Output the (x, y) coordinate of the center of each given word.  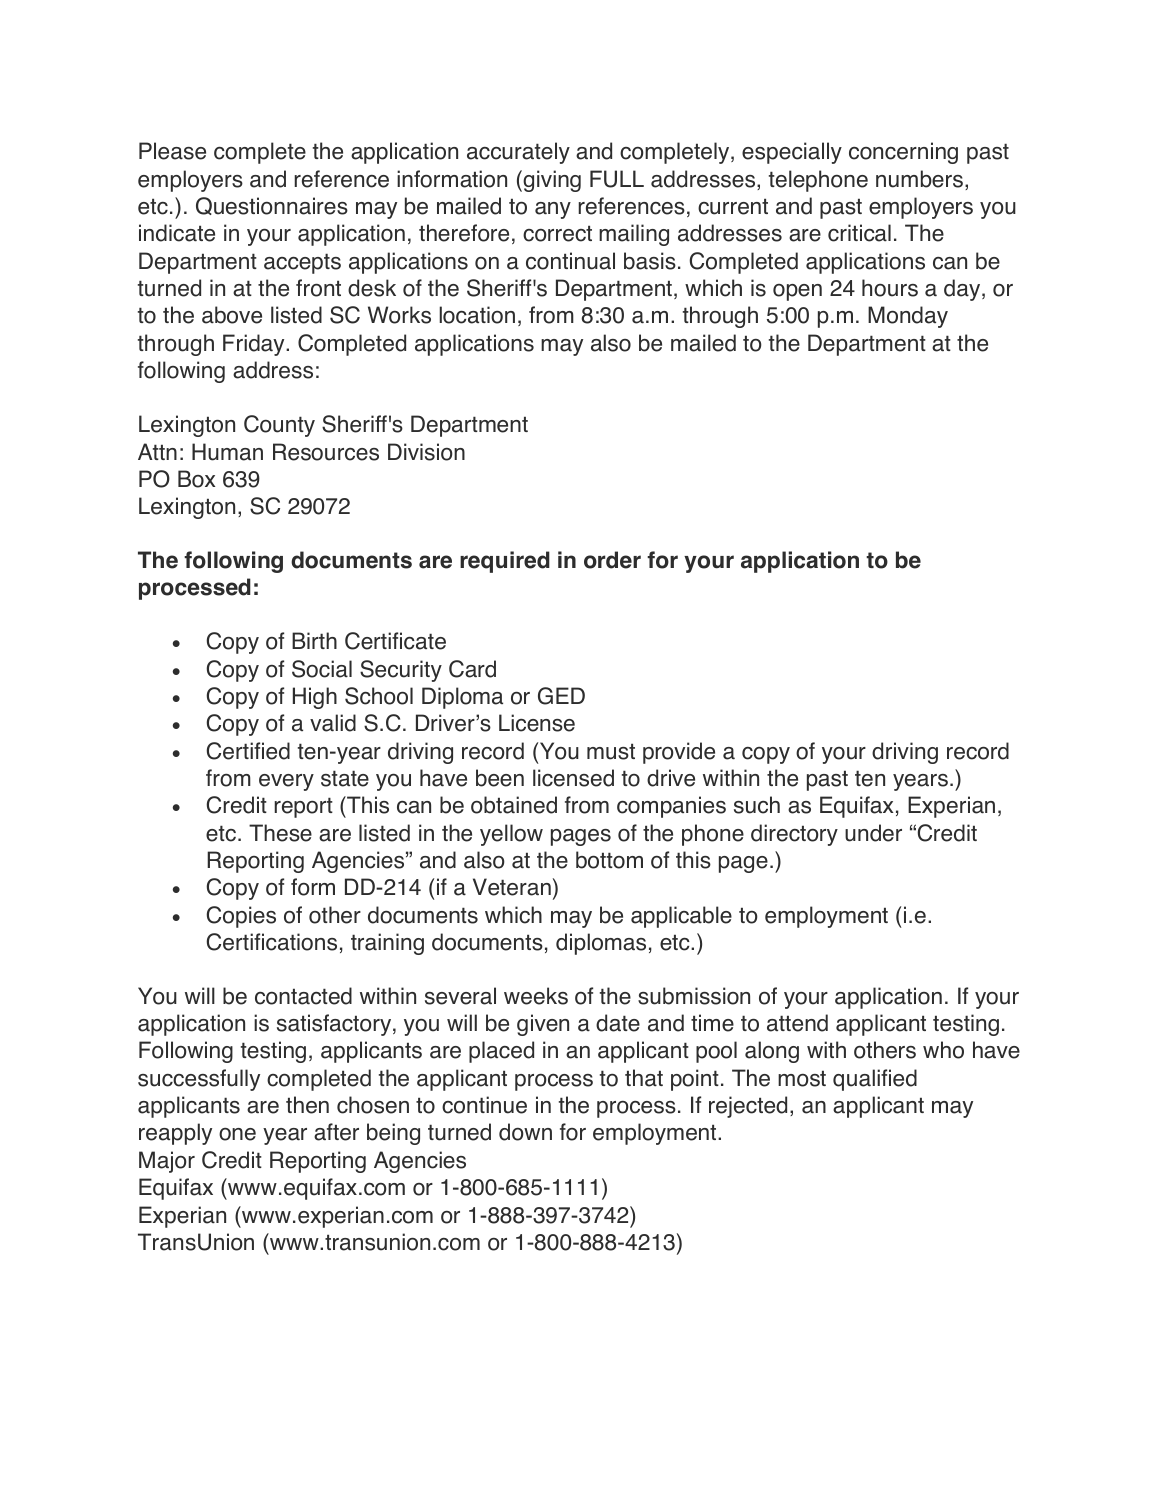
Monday (908, 317)
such (757, 805)
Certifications (271, 942)
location (477, 315)
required (505, 562)
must (611, 751)
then (307, 1105)
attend (797, 1023)
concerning (903, 153)
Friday (255, 345)
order (612, 560)
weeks (536, 996)
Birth (314, 640)
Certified (248, 751)
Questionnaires (272, 206)
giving (551, 181)
